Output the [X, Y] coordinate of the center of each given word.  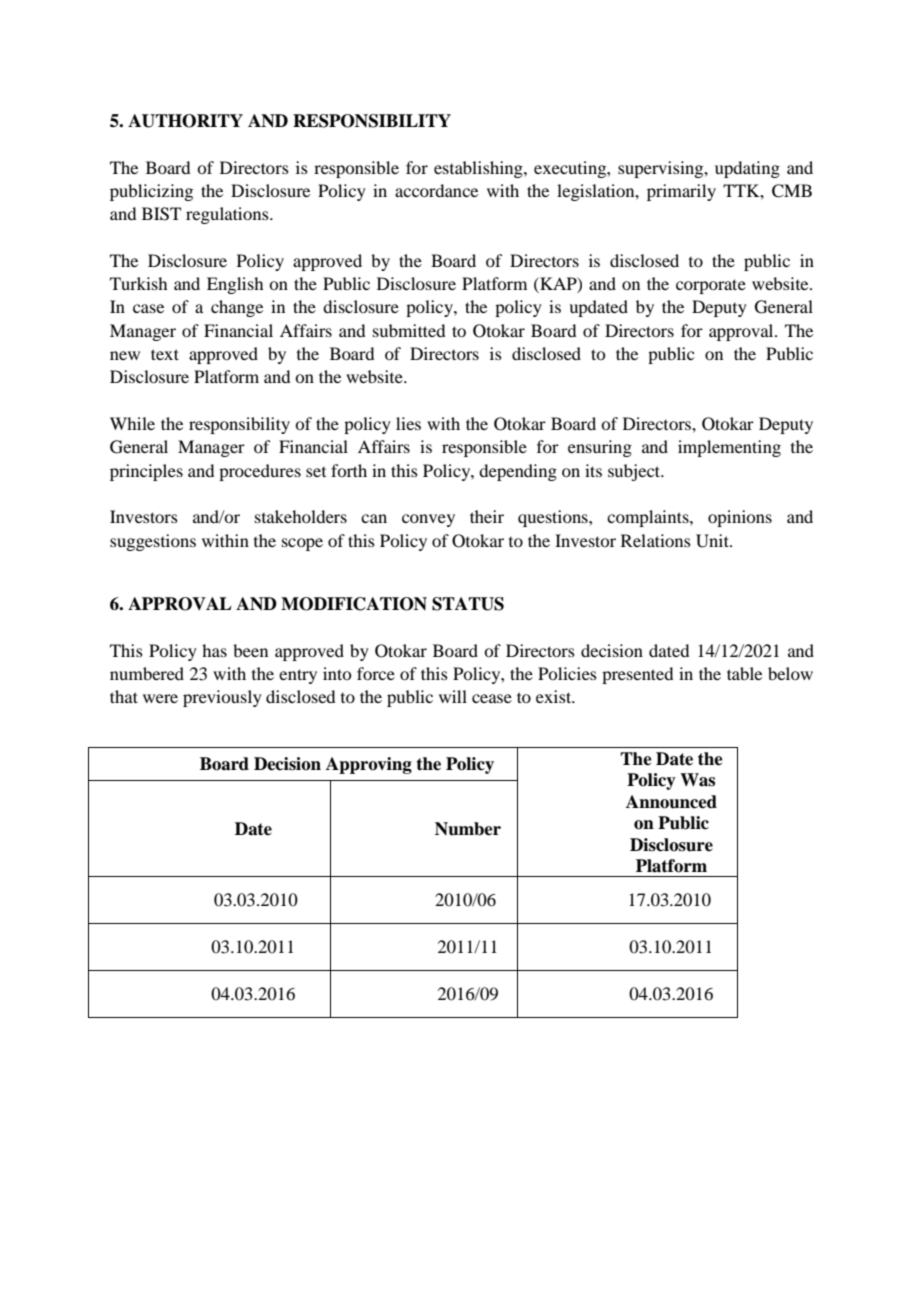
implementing [729, 448]
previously [222, 698]
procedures [260, 472]
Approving [369, 765]
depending [518, 472]
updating [747, 169]
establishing [479, 169]
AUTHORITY [185, 121]
